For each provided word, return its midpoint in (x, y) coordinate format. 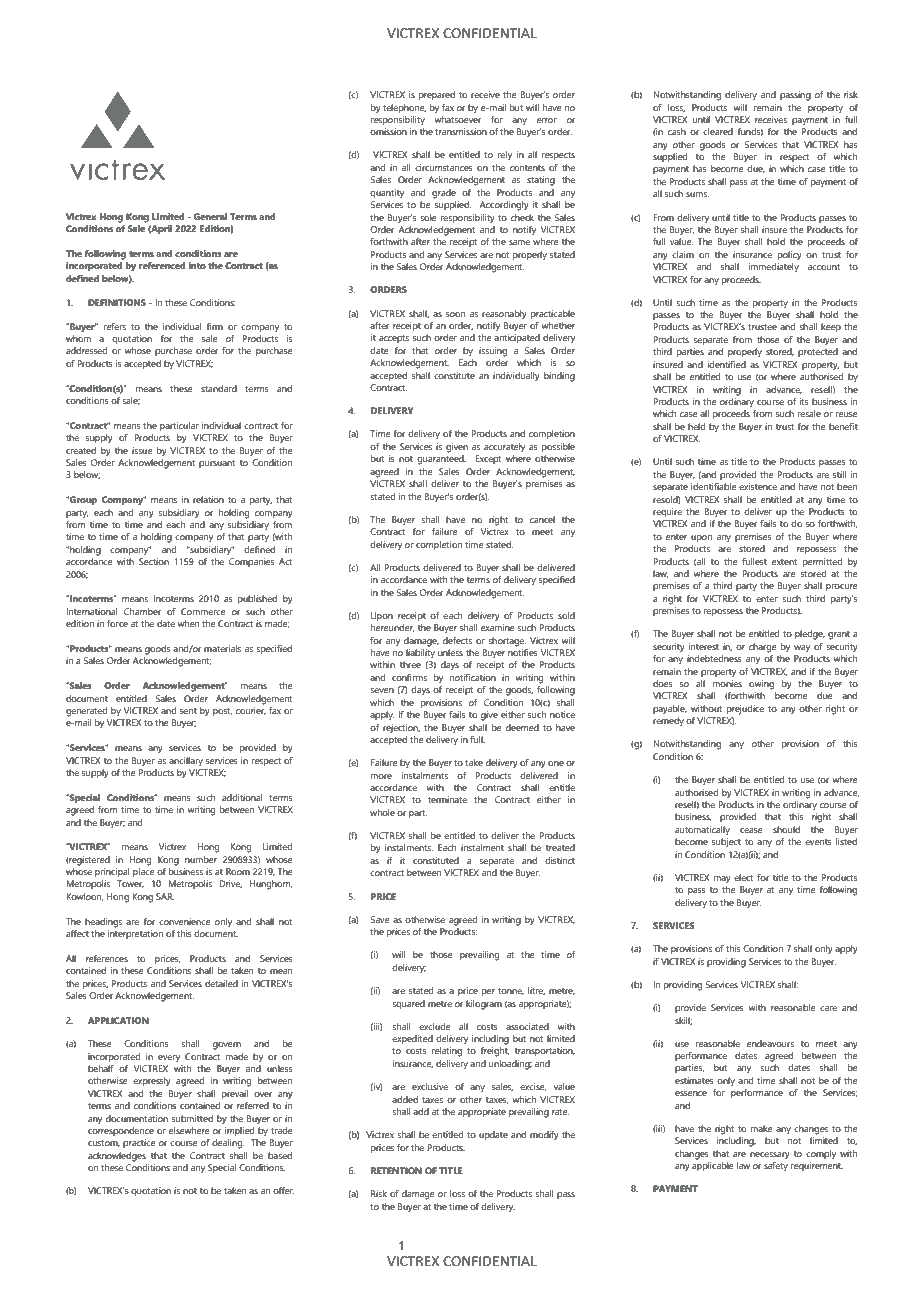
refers (115, 326)
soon (455, 314)
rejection (401, 729)
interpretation (135, 934)
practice (139, 1143)
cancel (542, 519)
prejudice (745, 710)
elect (744, 877)
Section (154, 561)
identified (727, 364)
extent (785, 562)
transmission (461, 131)
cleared (718, 131)
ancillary (186, 762)
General (210, 216)
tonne (511, 991)
